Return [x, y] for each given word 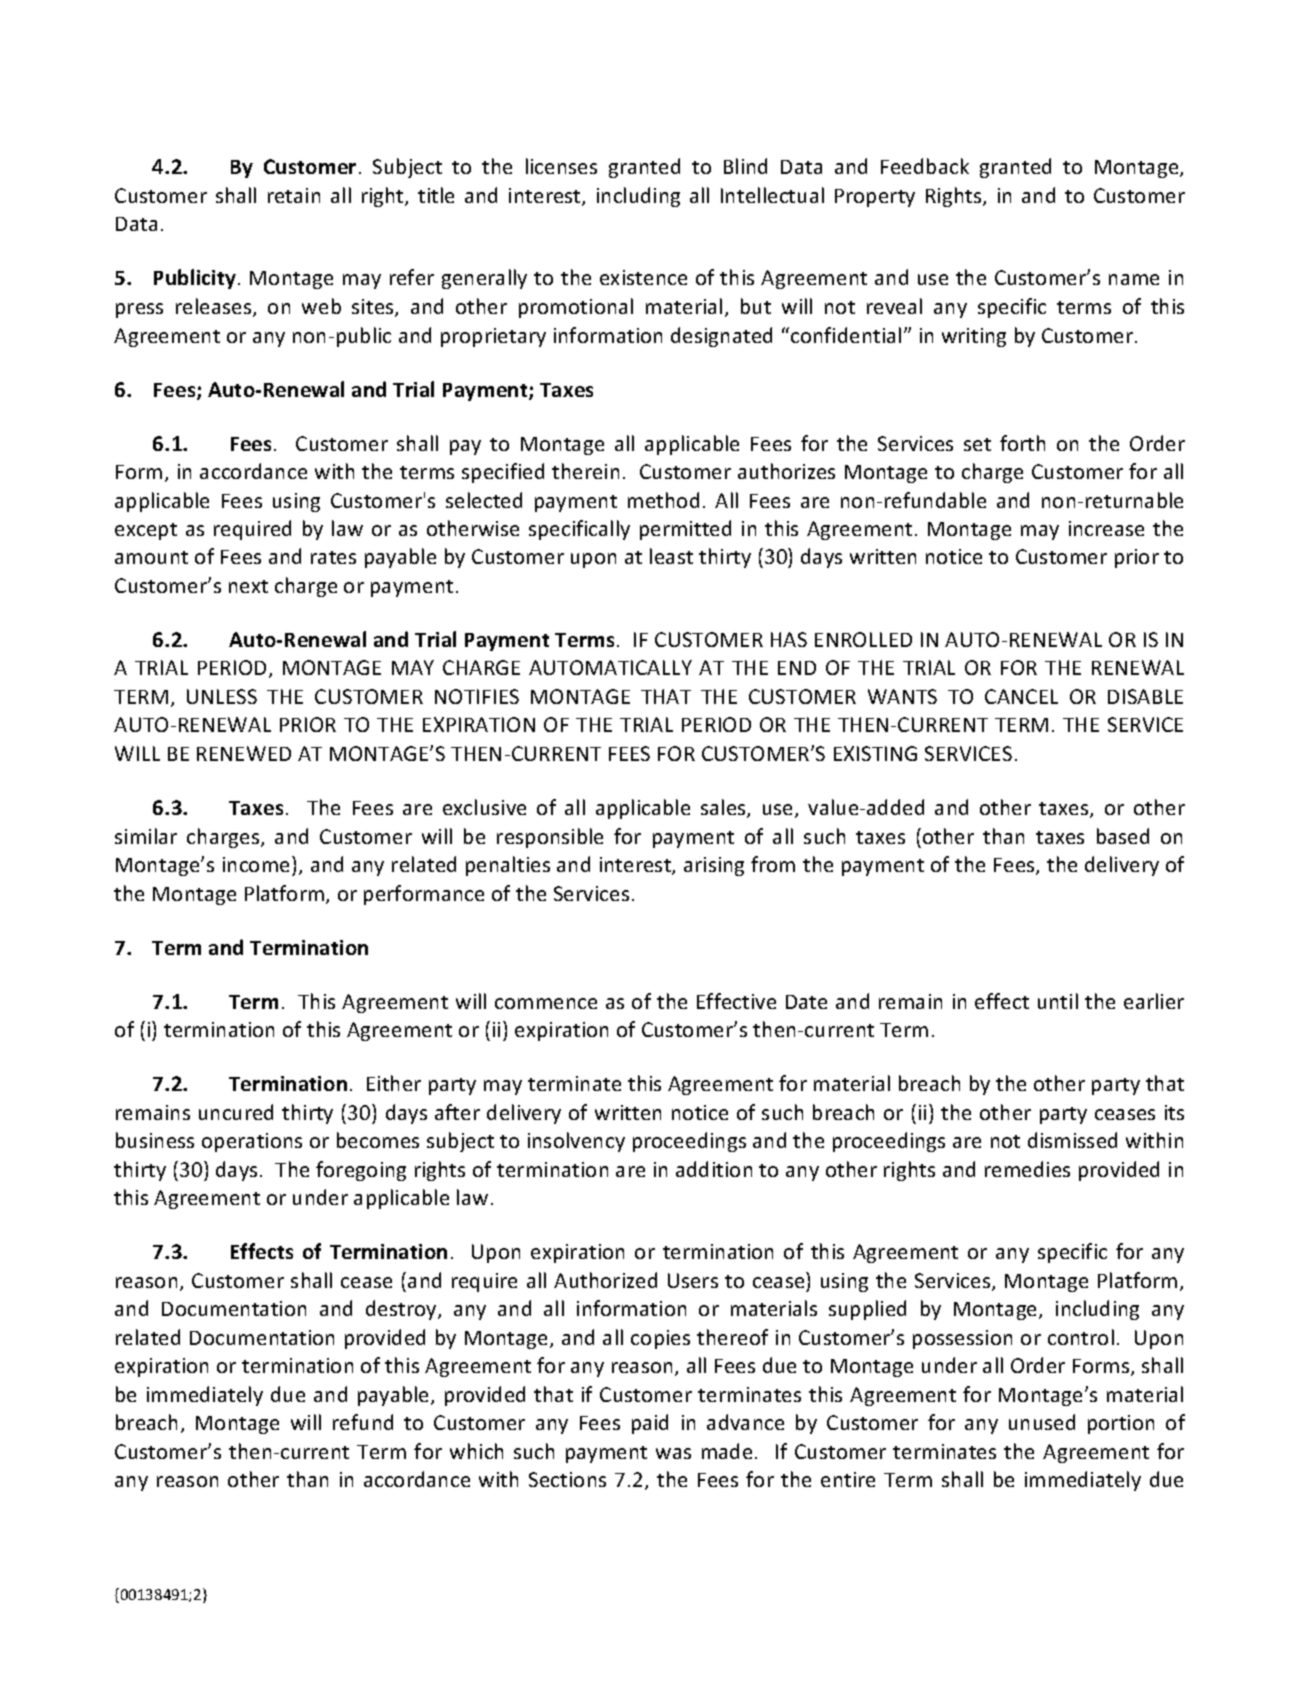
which [476, 1451]
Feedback [925, 166]
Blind [745, 166]
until [1058, 1001]
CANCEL [1021, 696]
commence [546, 1003]
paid [650, 1424]
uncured [236, 1112]
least [671, 556]
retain [294, 195]
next [248, 586]
